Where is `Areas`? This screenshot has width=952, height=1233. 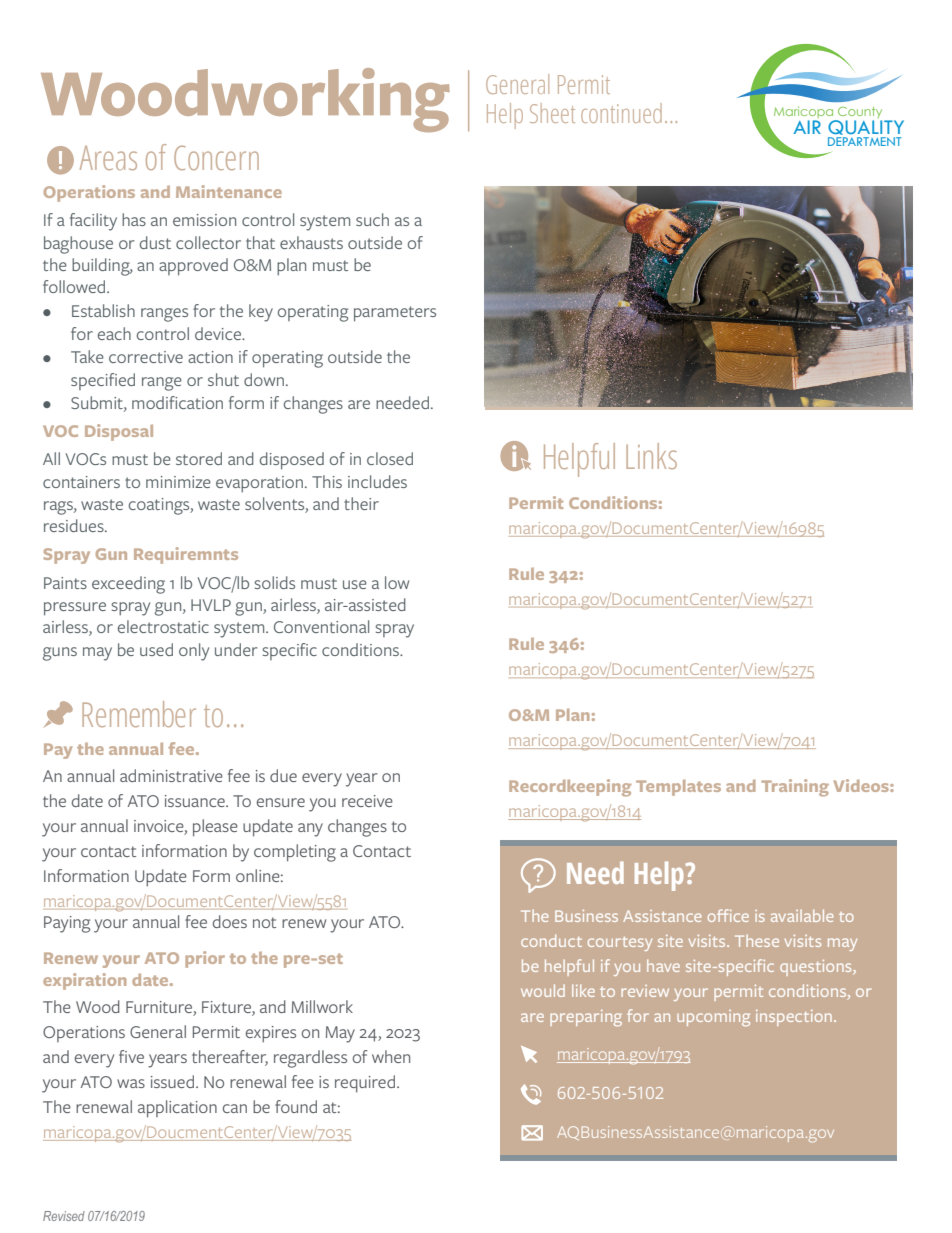
Areas is located at coordinates (108, 158).
